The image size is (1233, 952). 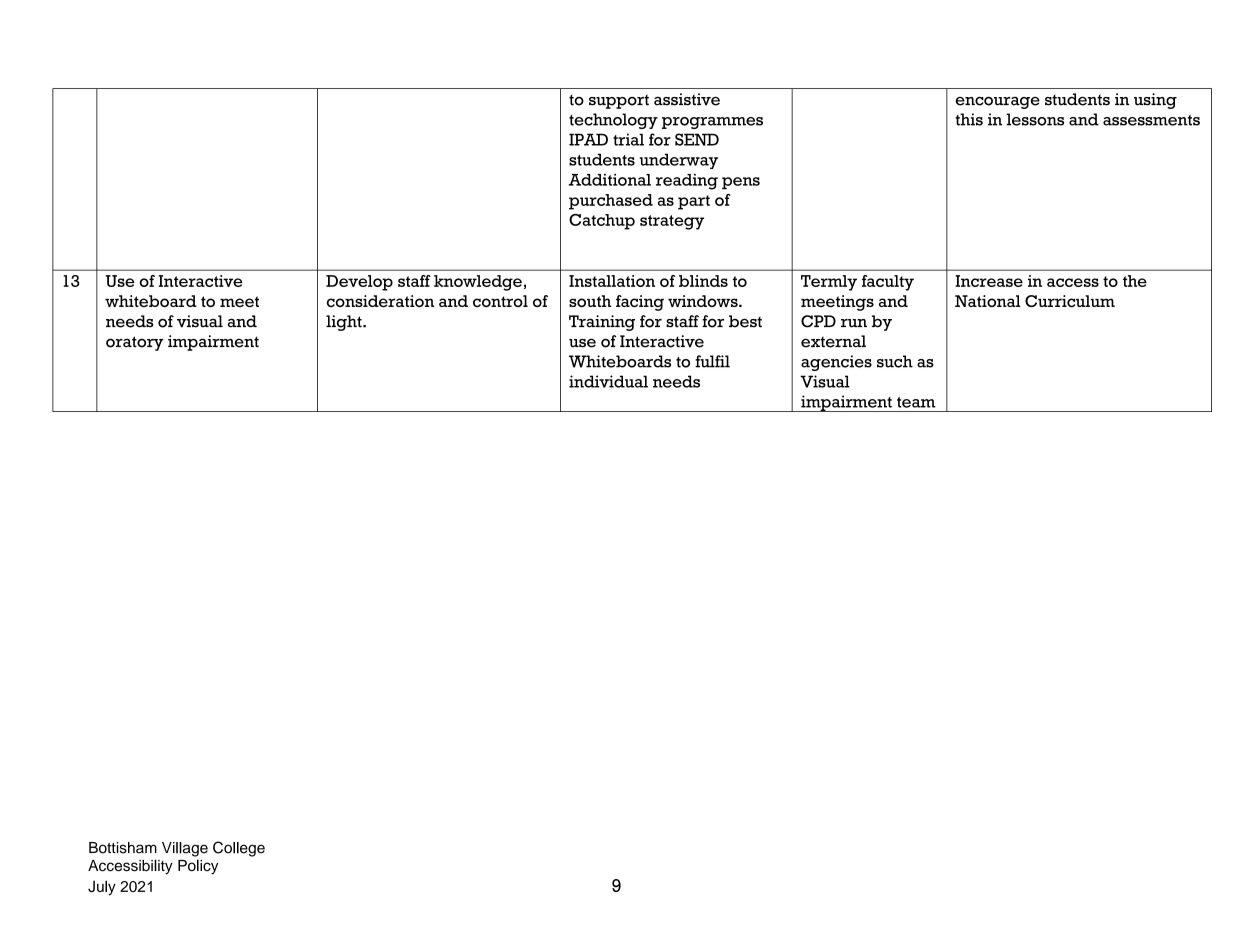 What do you see at coordinates (135, 343) in the page?
I see `oratory` at bounding box center [135, 343].
